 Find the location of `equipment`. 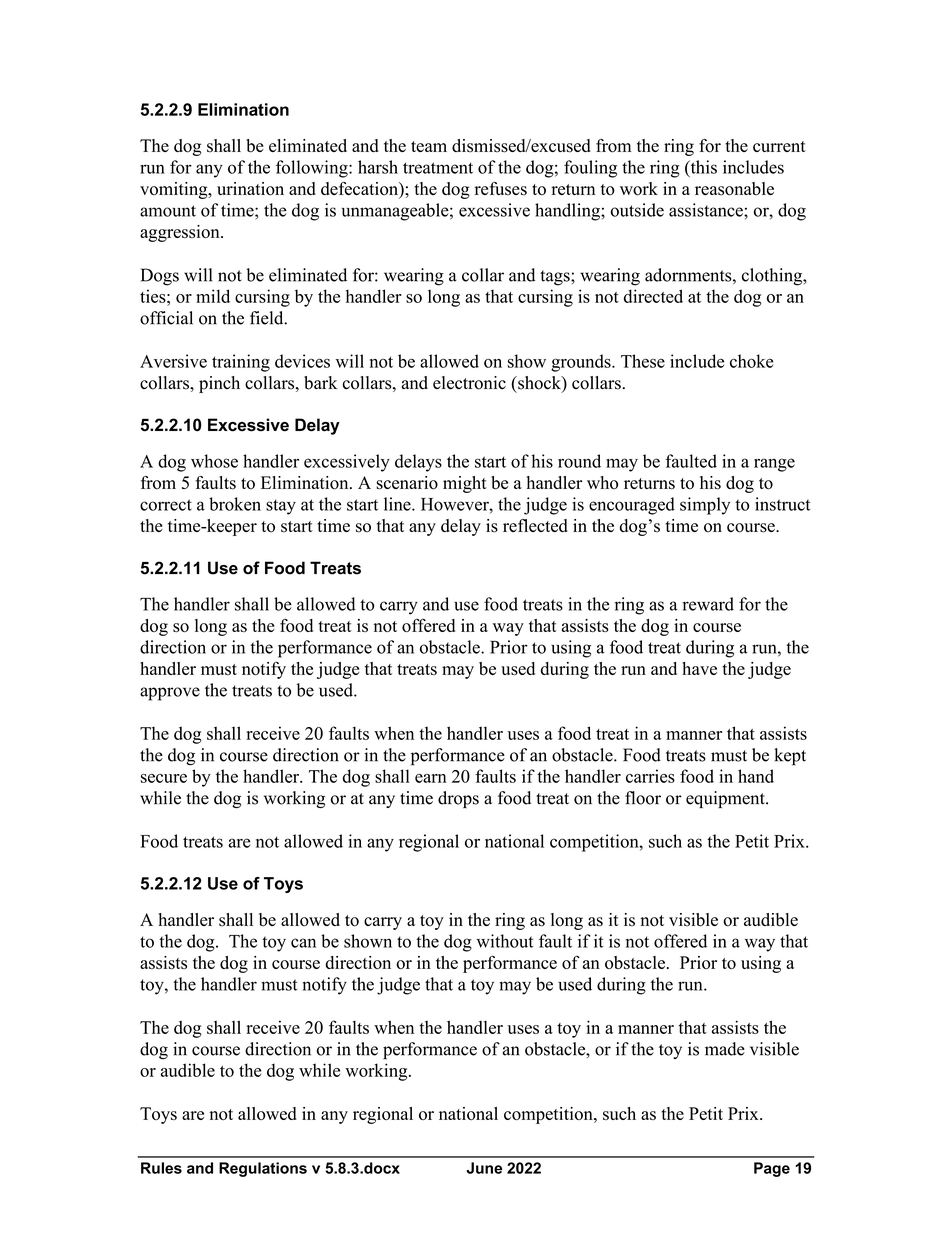

equipment is located at coordinates (726, 799).
